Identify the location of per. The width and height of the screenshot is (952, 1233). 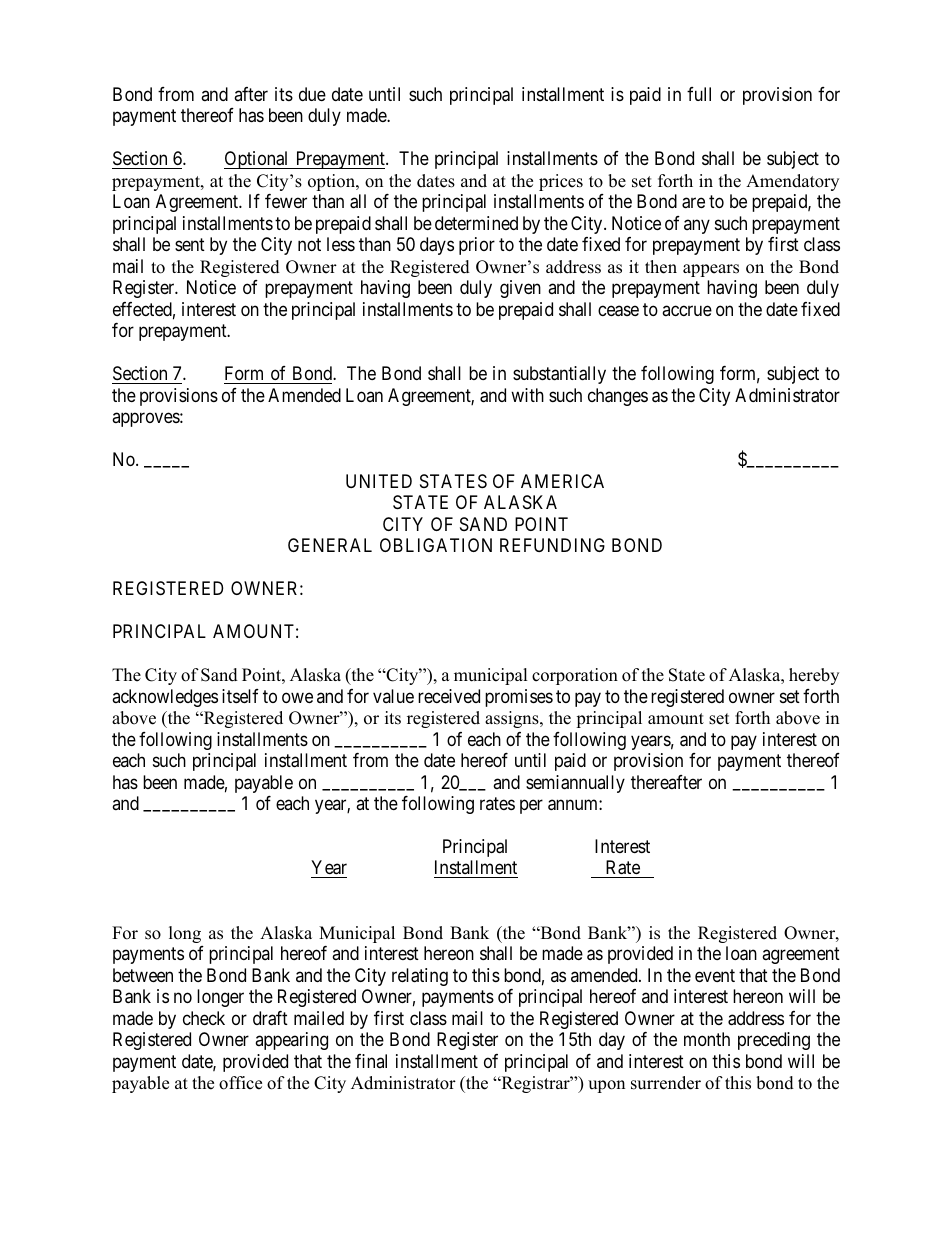
(531, 806).
